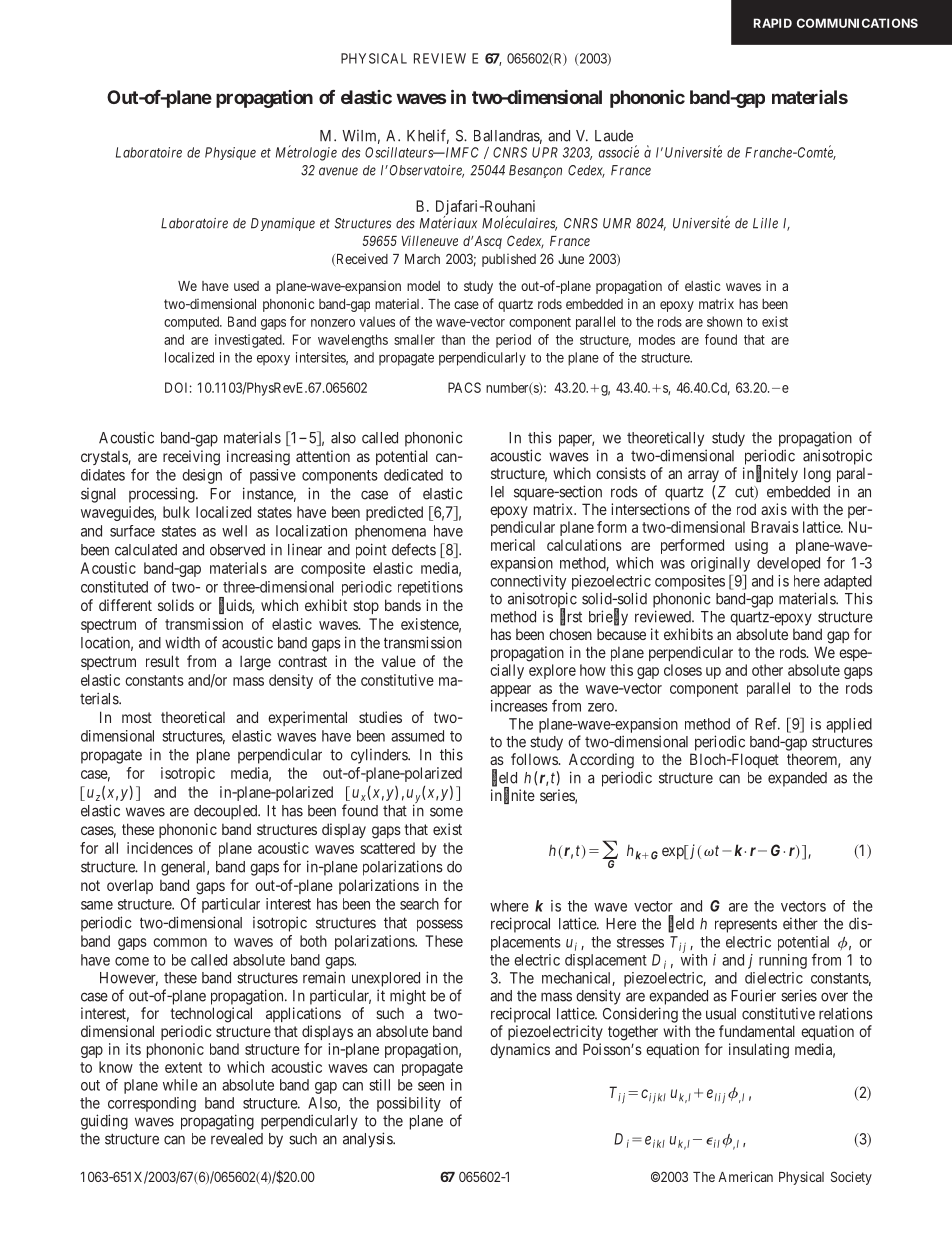 The width and height of the page is (952, 1233). What do you see at coordinates (192, 323) in the page?
I see `computed` at bounding box center [192, 323].
